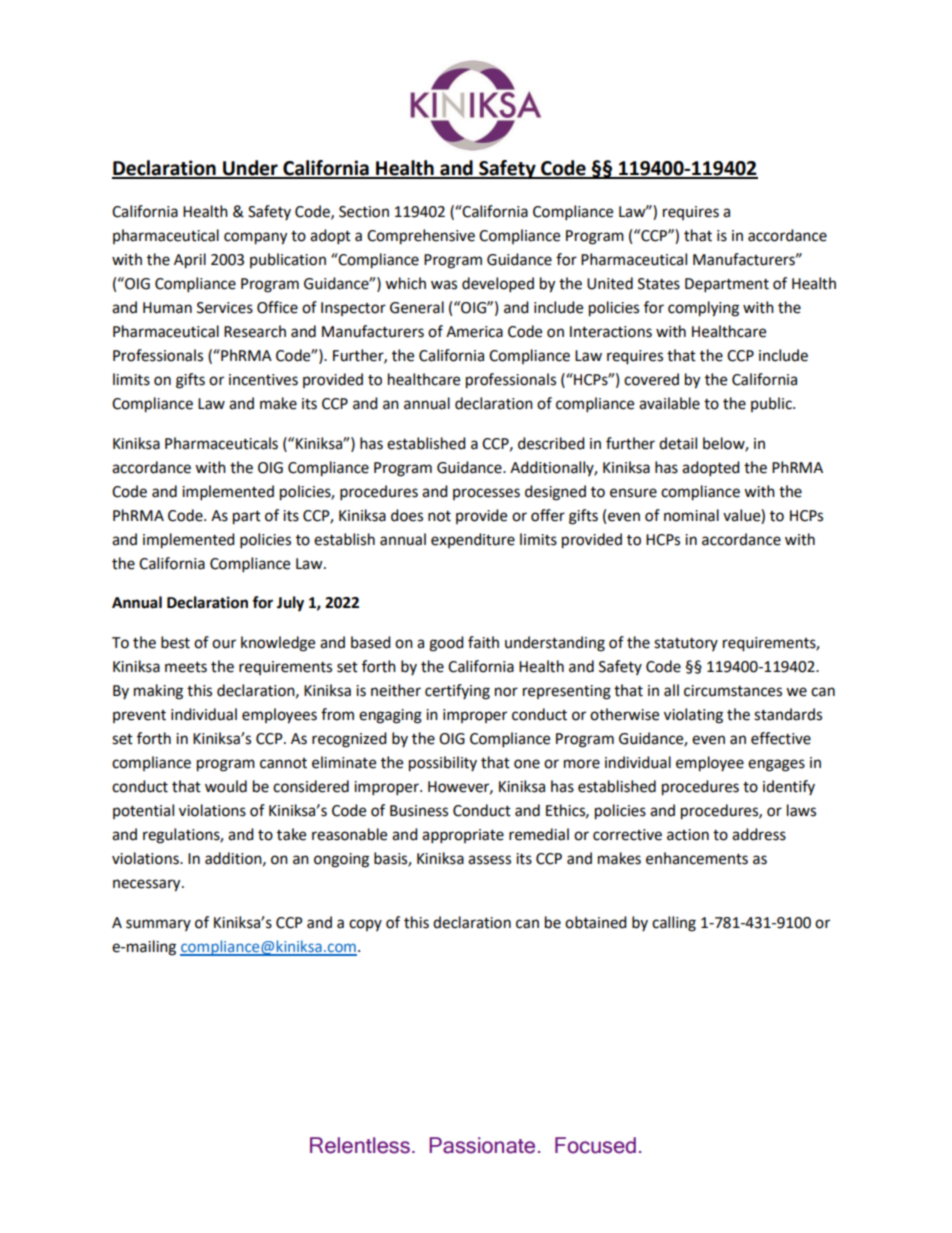  Describe the element at coordinates (463, 836) in the document. I see `appropriate` at that location.
